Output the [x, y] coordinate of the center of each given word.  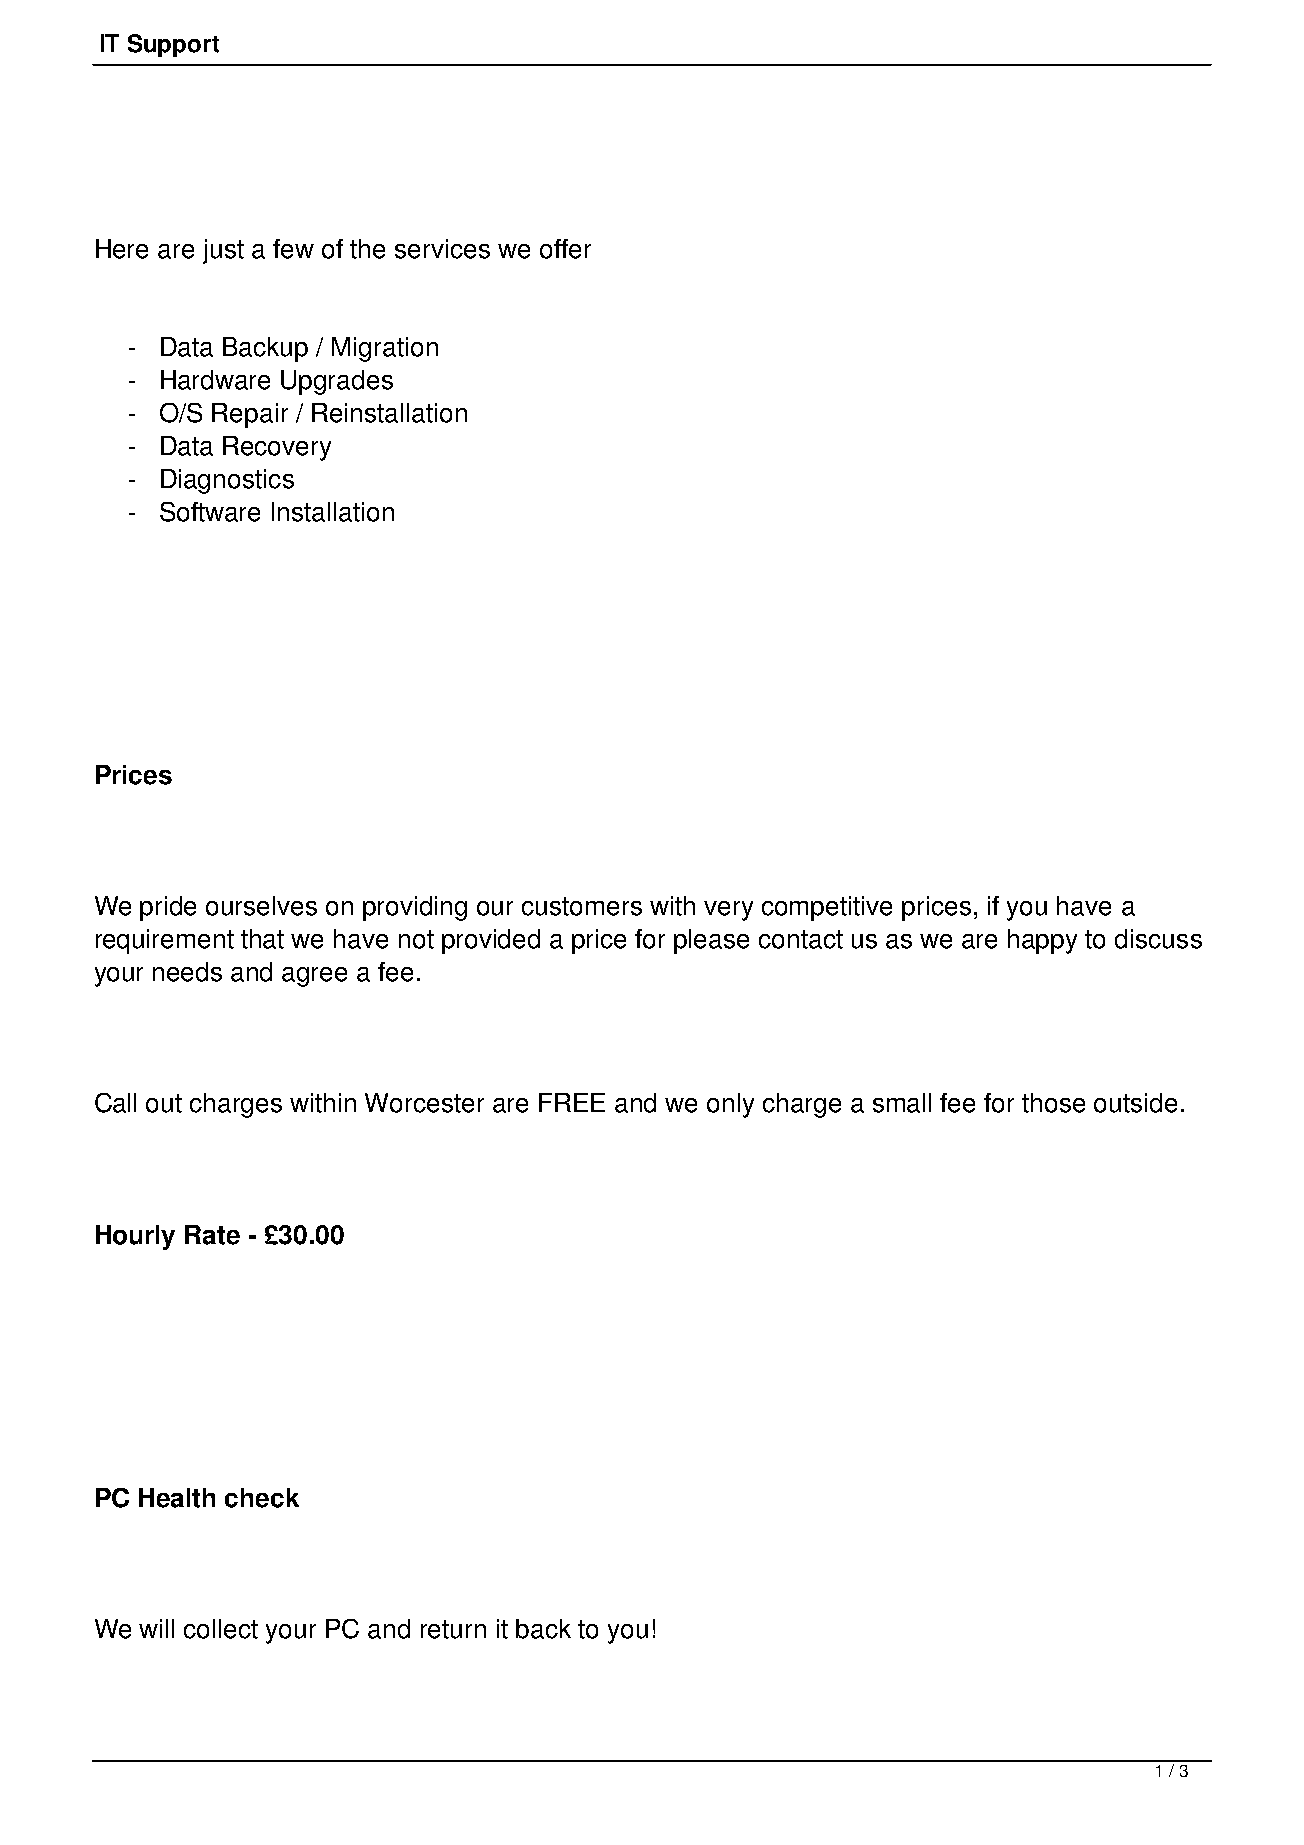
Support [173, 45]
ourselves [261, 906]
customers [582, 906]
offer [565, 249]
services [442, 249]
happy [1042, 941]
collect [221, 1629]
